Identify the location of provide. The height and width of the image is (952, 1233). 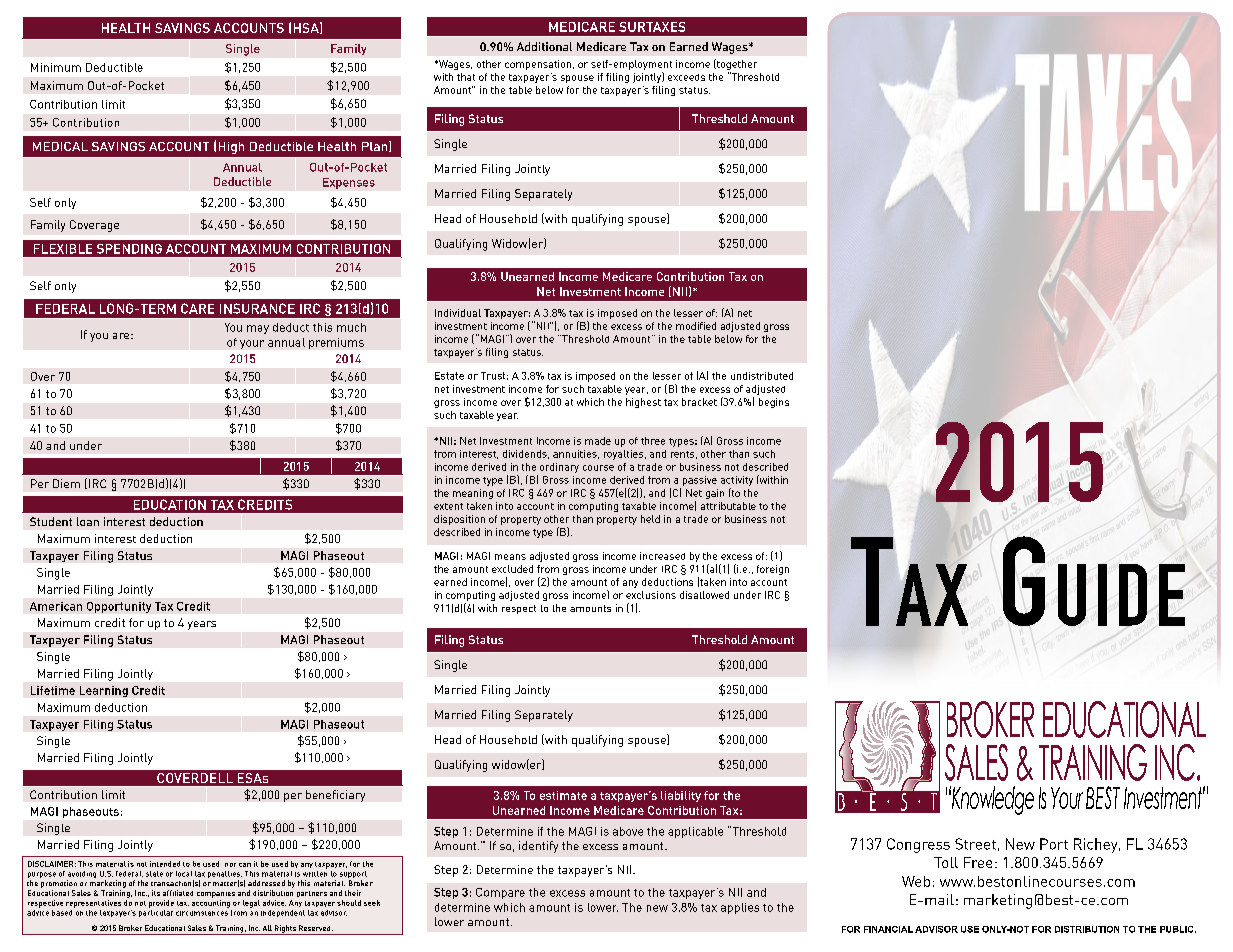
(161, 904).
